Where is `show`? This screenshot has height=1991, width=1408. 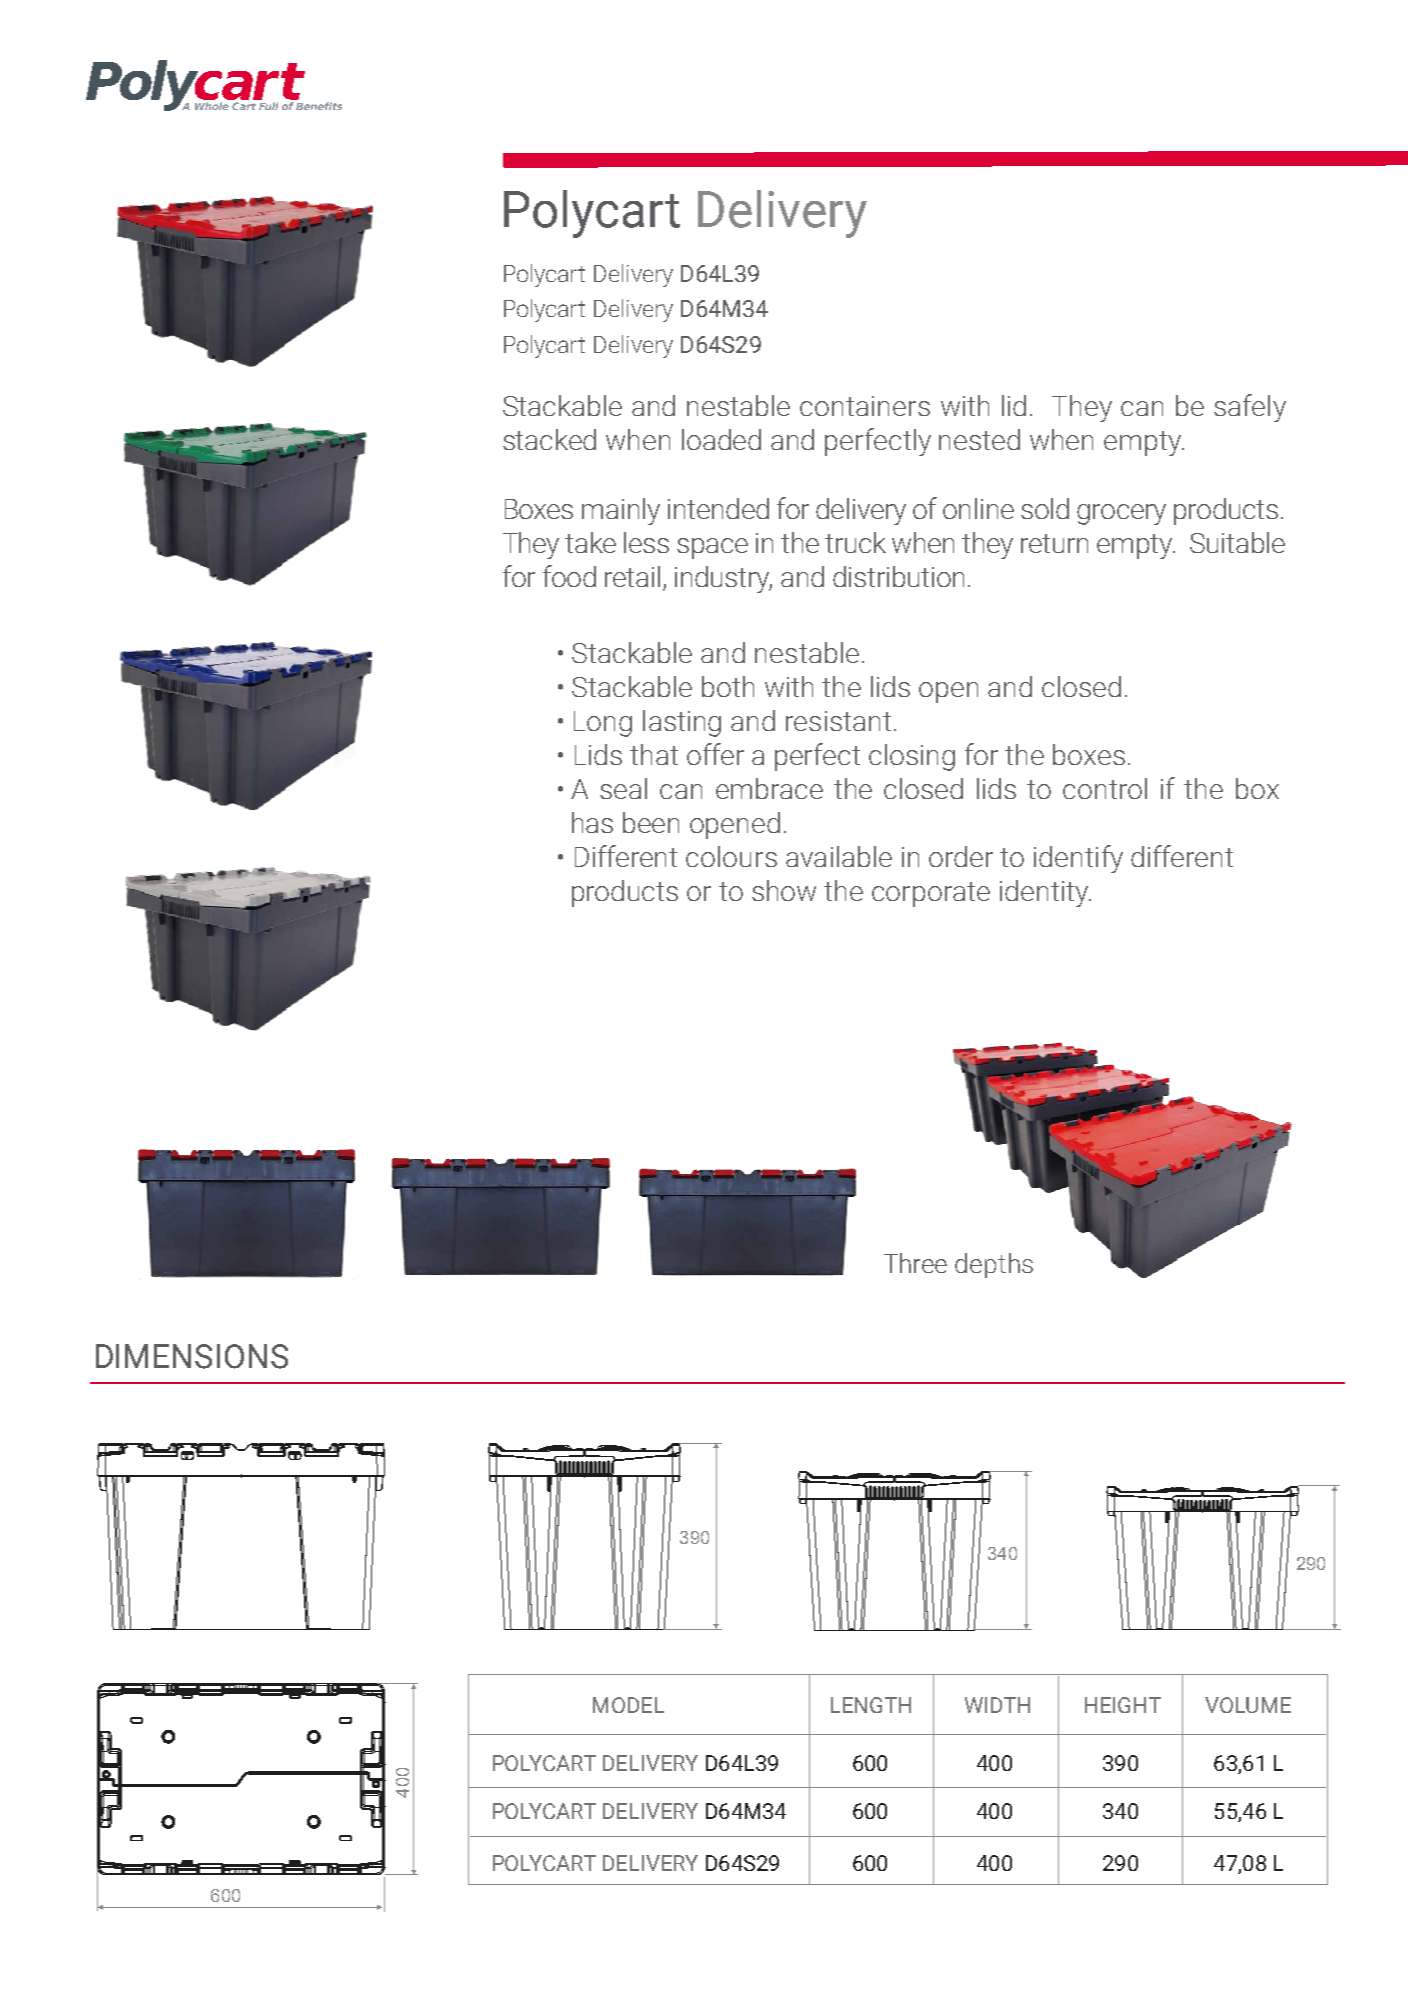 show is located at coordinates (784, 890).
